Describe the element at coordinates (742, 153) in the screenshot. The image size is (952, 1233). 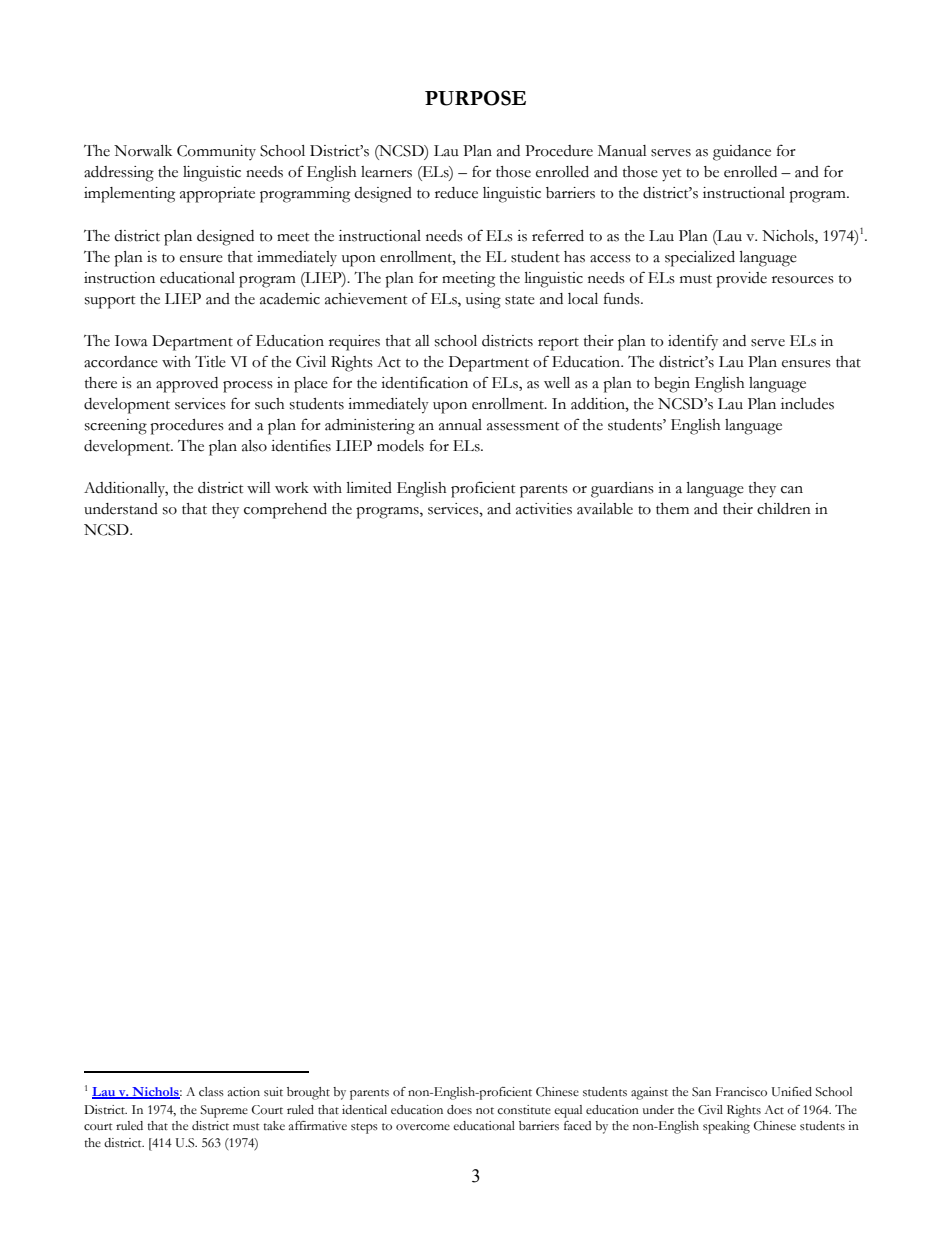
I see `guidance` at that location.
